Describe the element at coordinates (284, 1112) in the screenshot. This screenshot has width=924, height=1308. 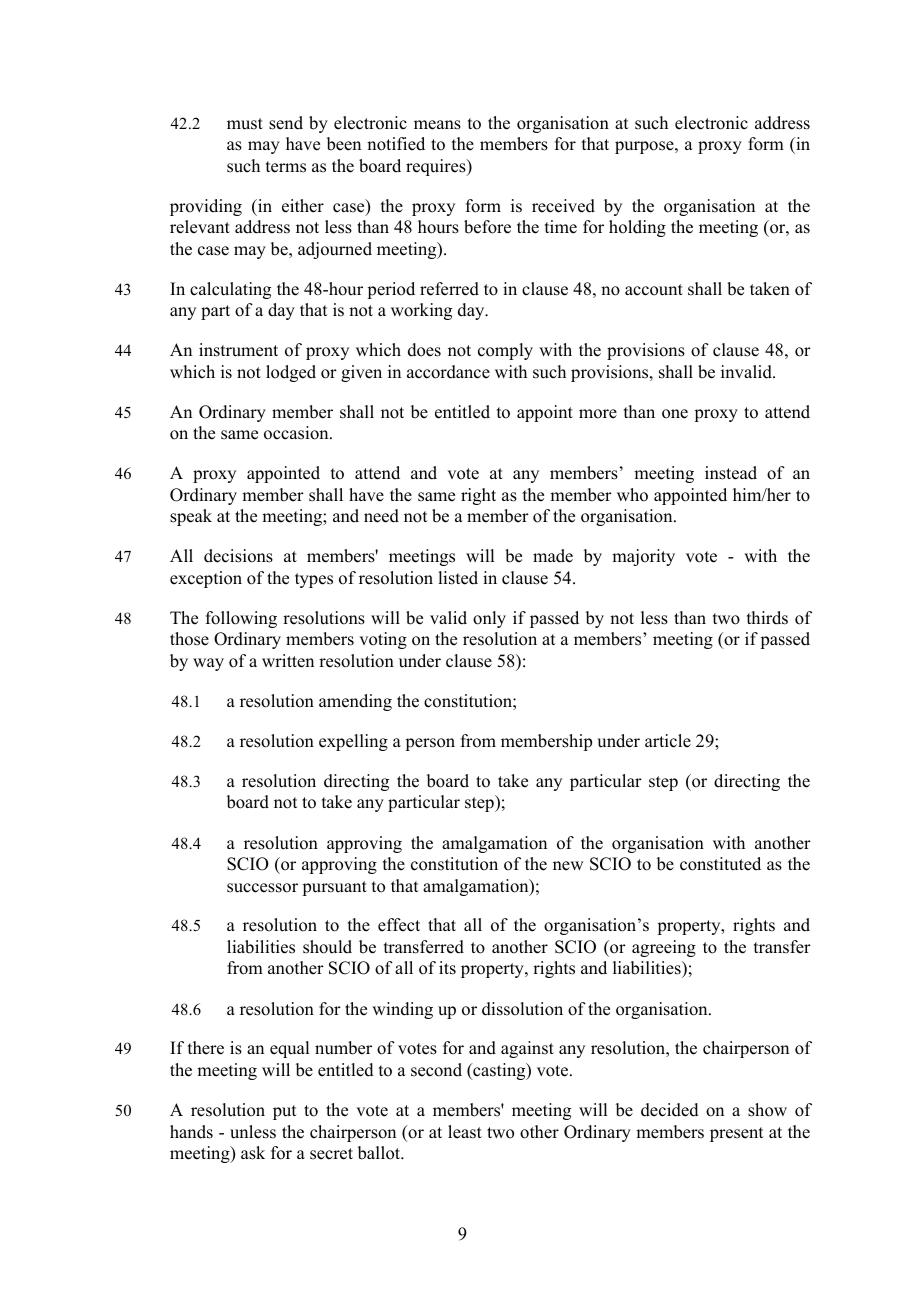
I see `put` at that location.
